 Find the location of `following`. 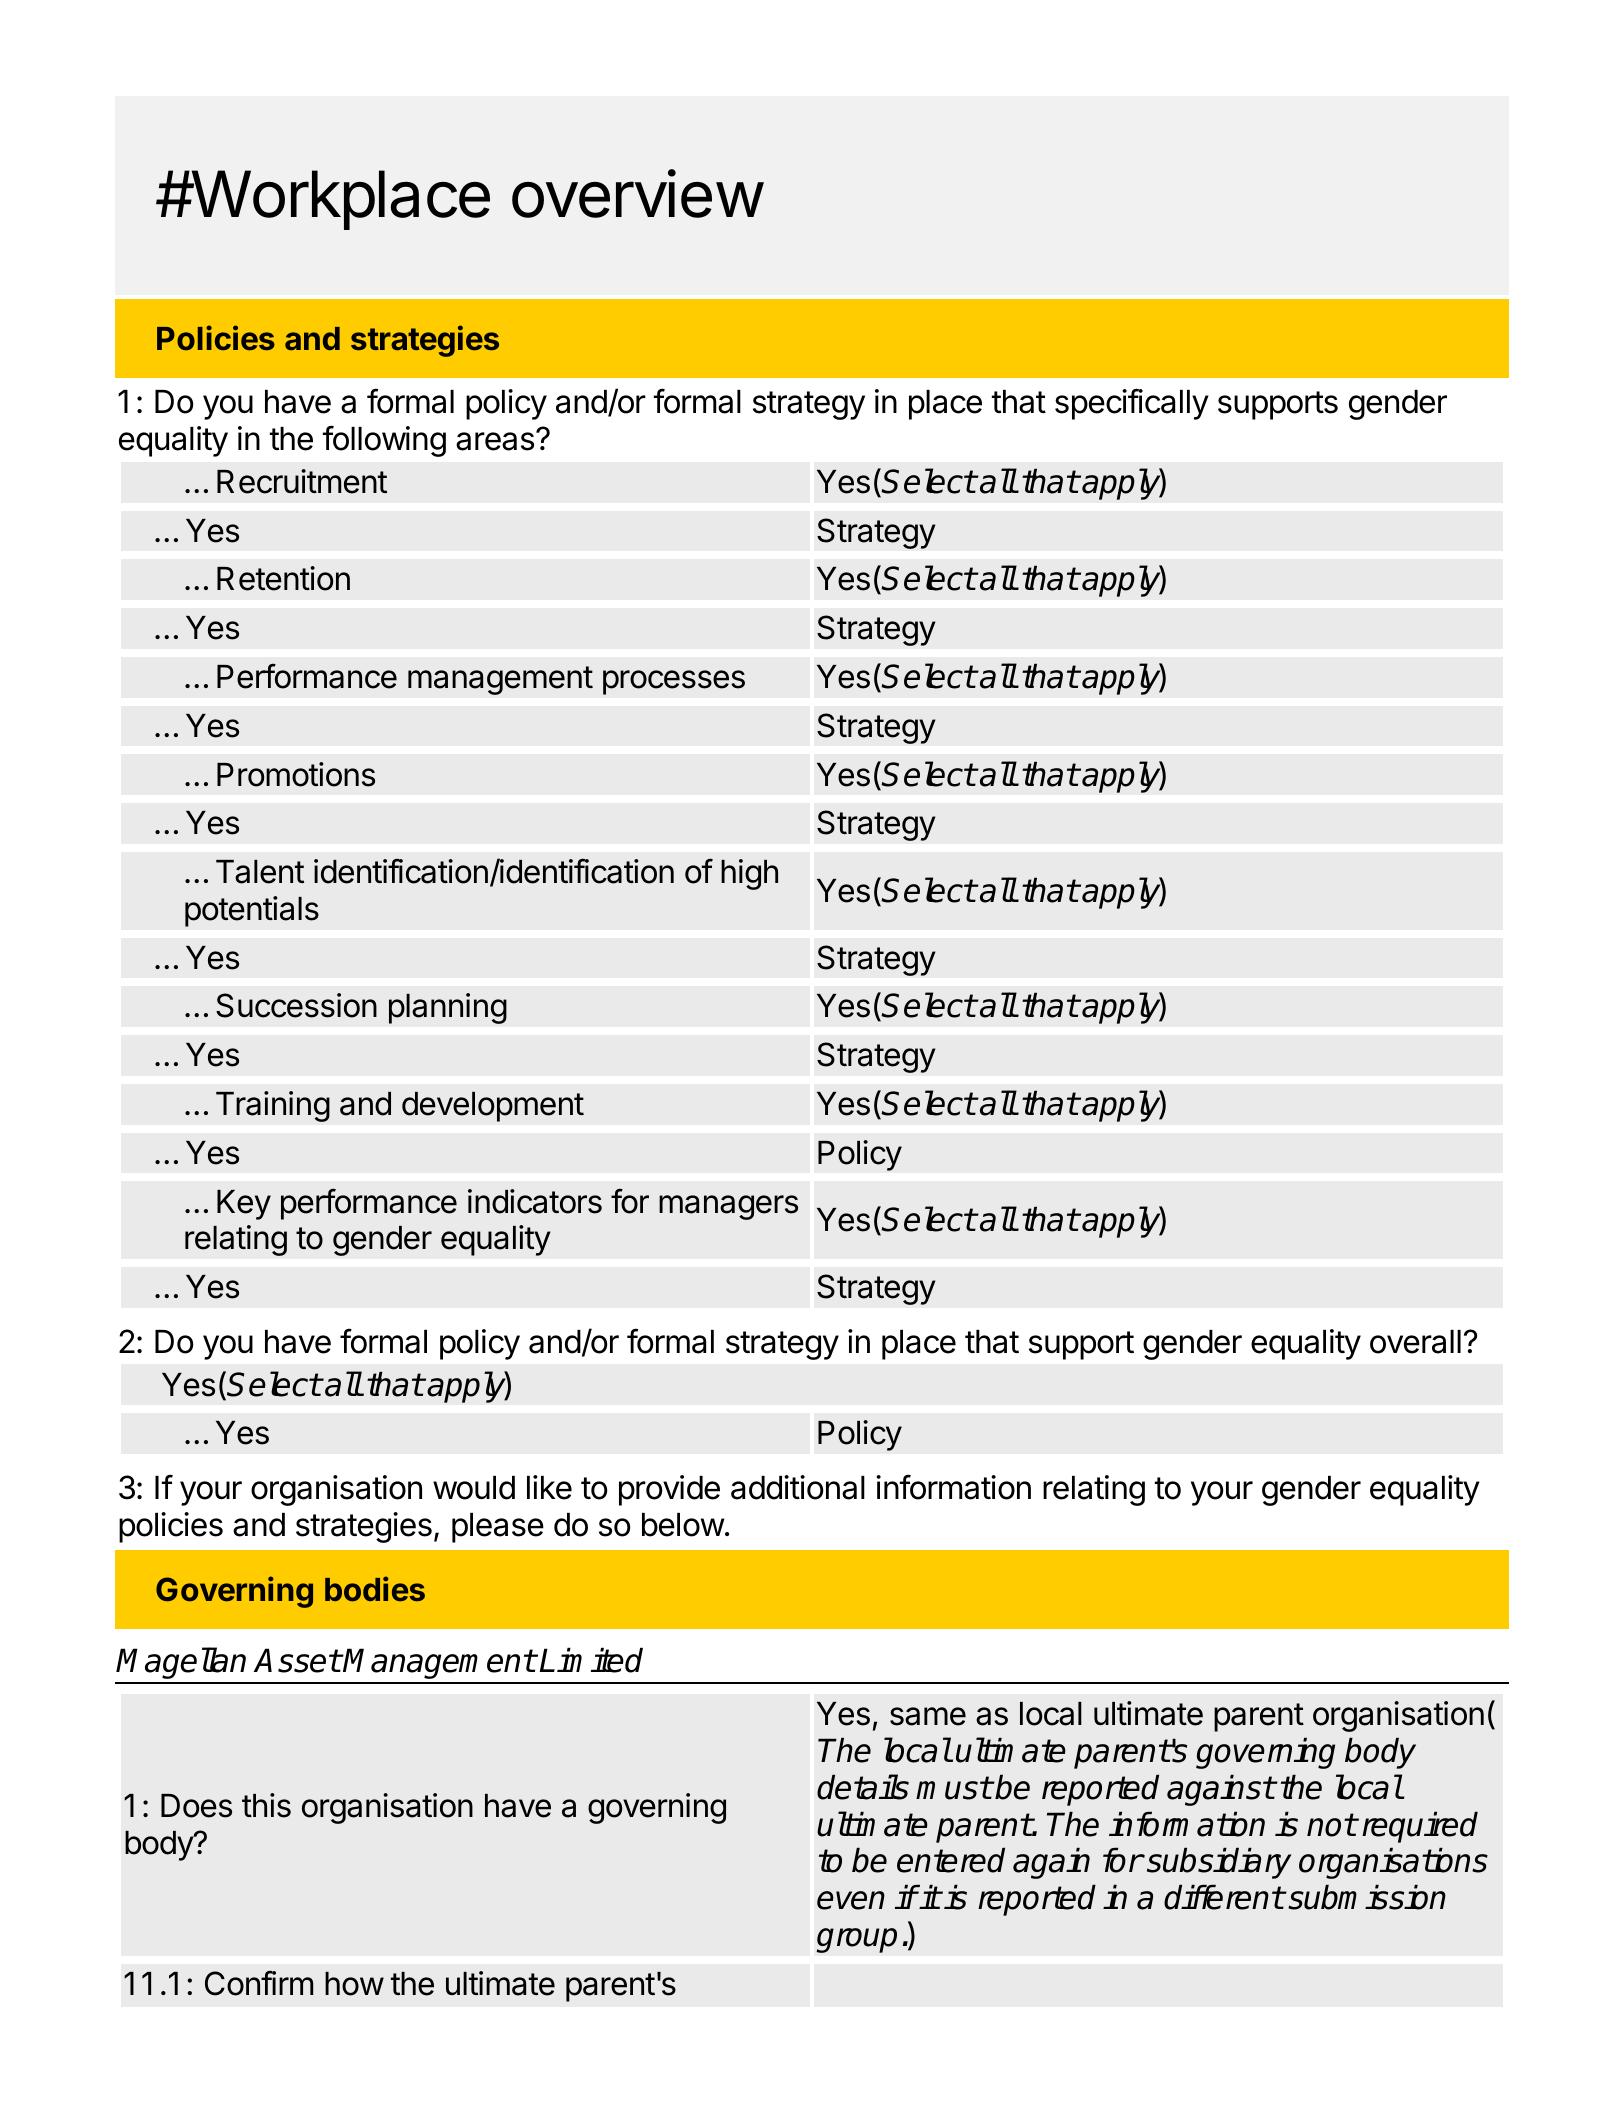

following is located at coordinates (384, 441).
